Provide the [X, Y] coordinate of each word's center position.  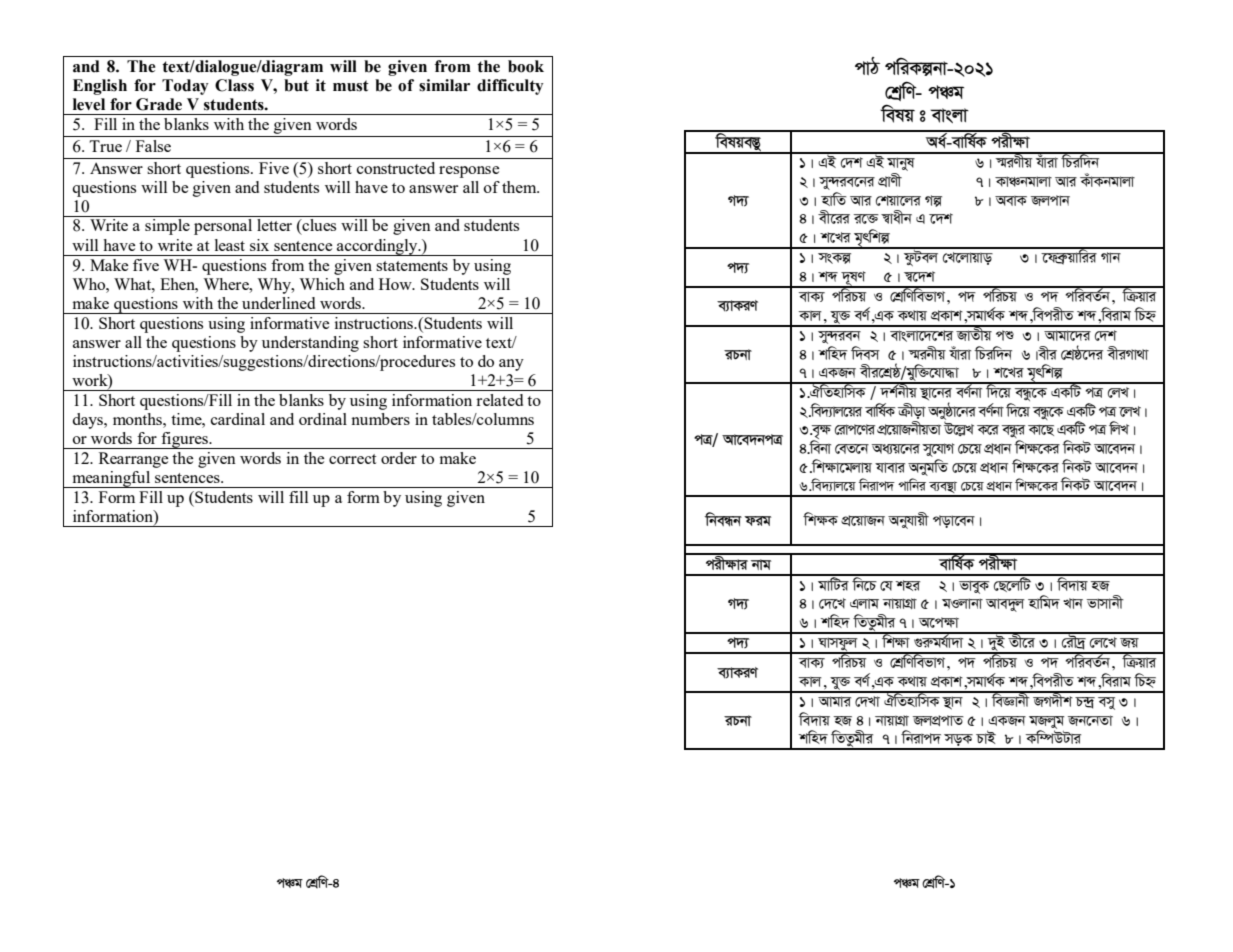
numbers [380, 419]
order [399, 458]
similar [444, 85]
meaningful [111, 479]
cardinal [238, 419]
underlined [278, 303]
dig [757, 521]
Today [185, 87]
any [511, 365]
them [520, 187]
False [153, 146]
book [526, 66]
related [499, 400]
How [396, 284]
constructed [396, 168]
